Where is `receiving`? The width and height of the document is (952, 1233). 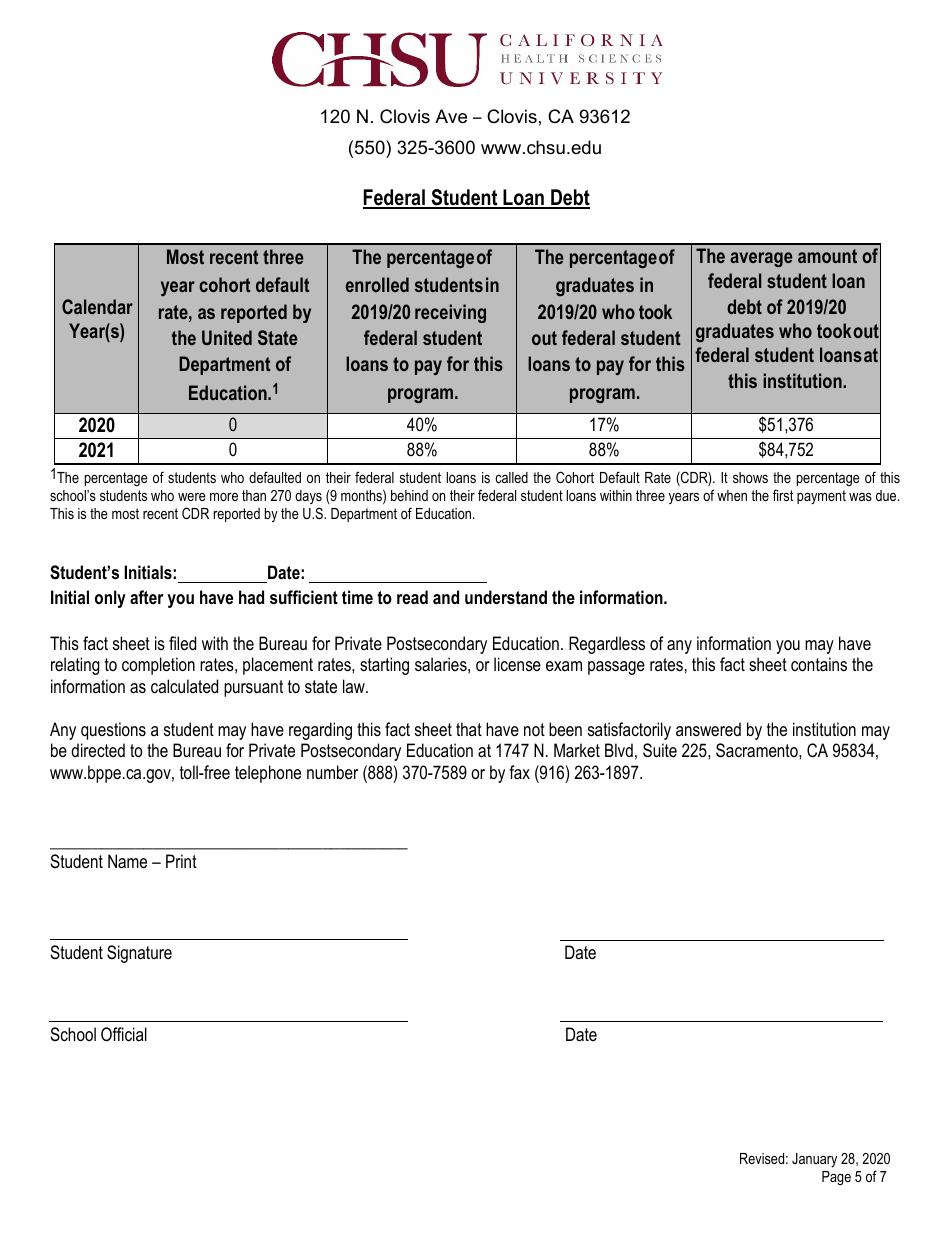 receiving is located at coordinates (450, 313).
